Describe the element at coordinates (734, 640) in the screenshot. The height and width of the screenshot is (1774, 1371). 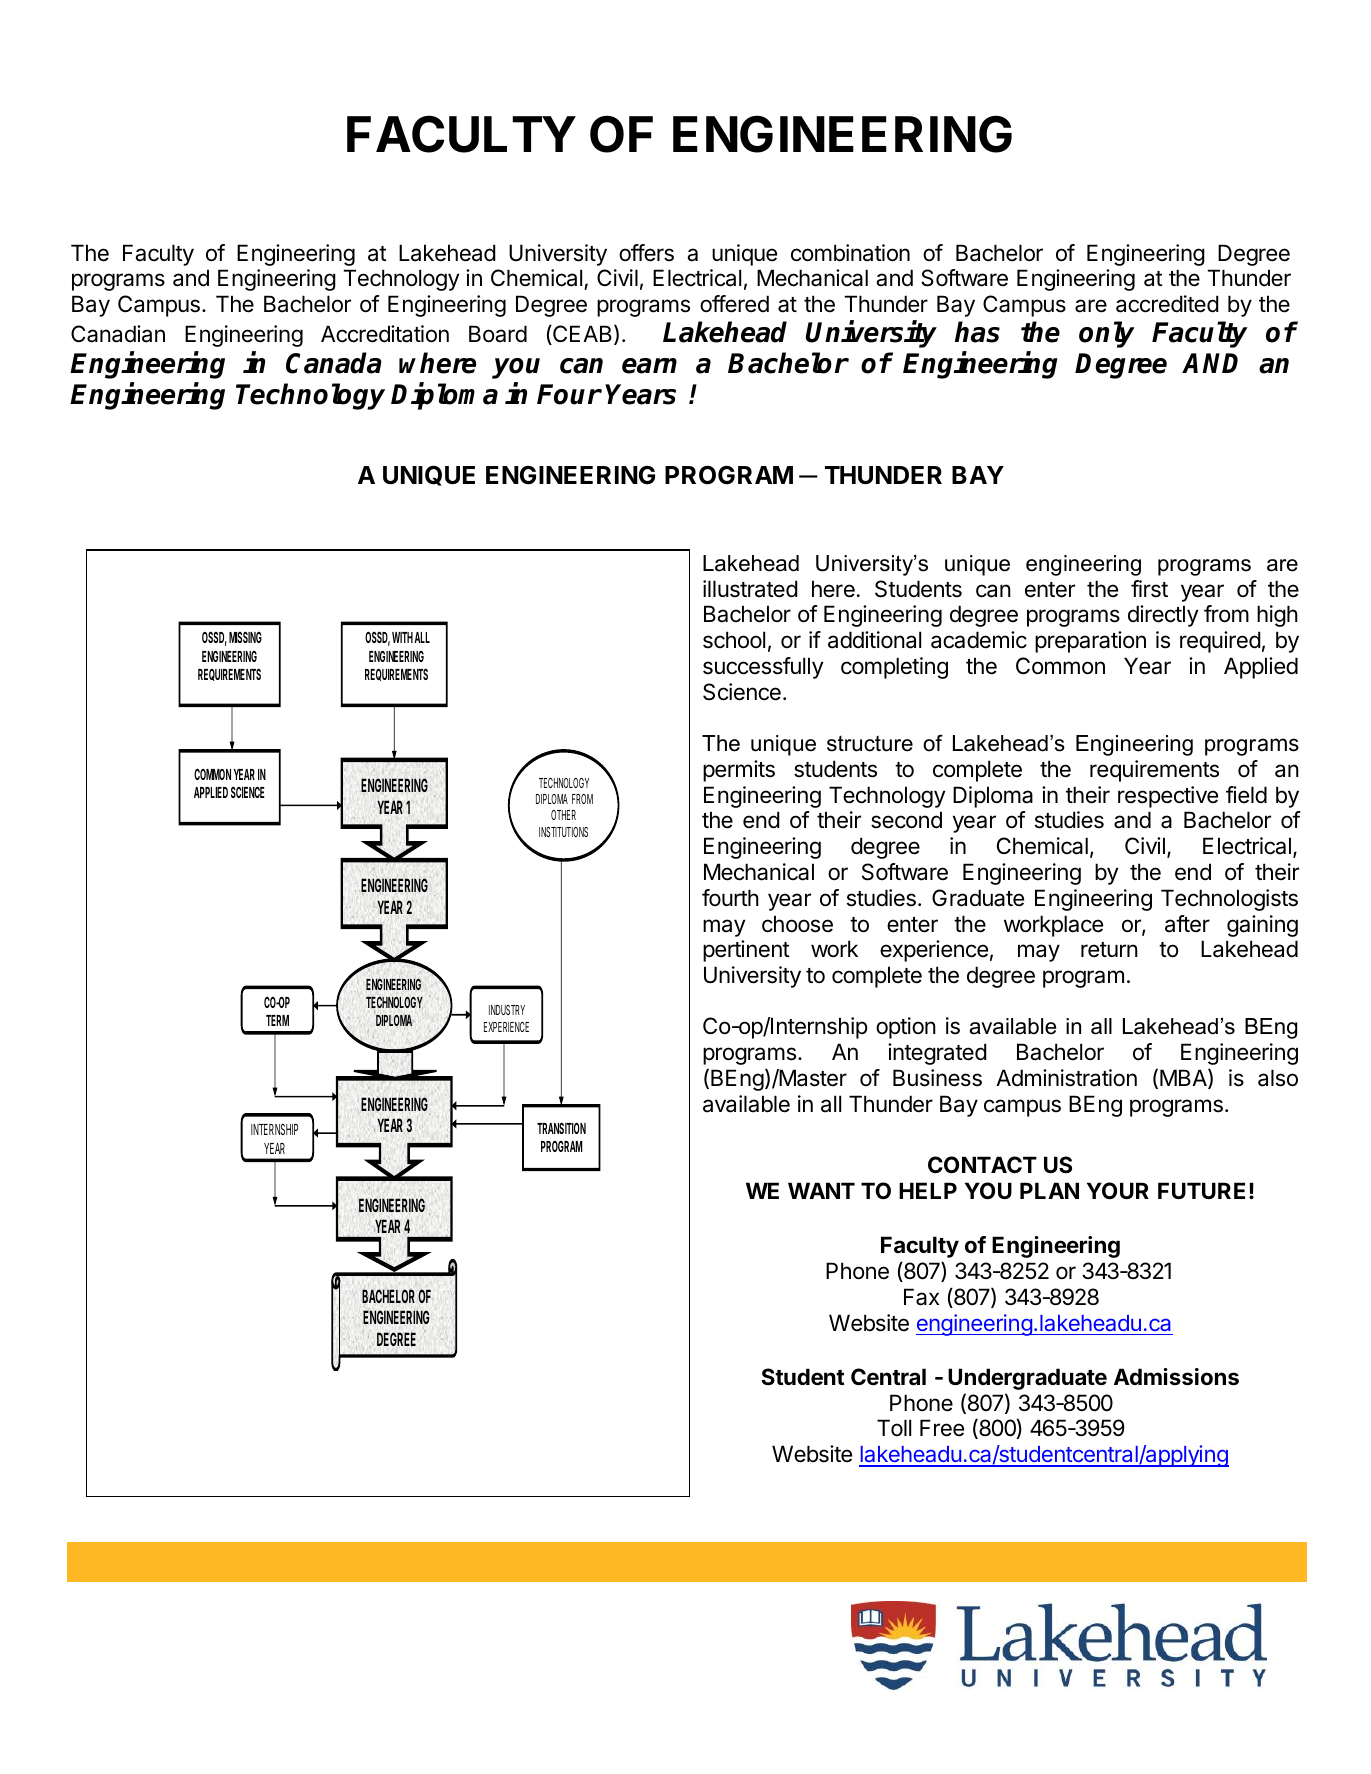
I see `school` at that location.
